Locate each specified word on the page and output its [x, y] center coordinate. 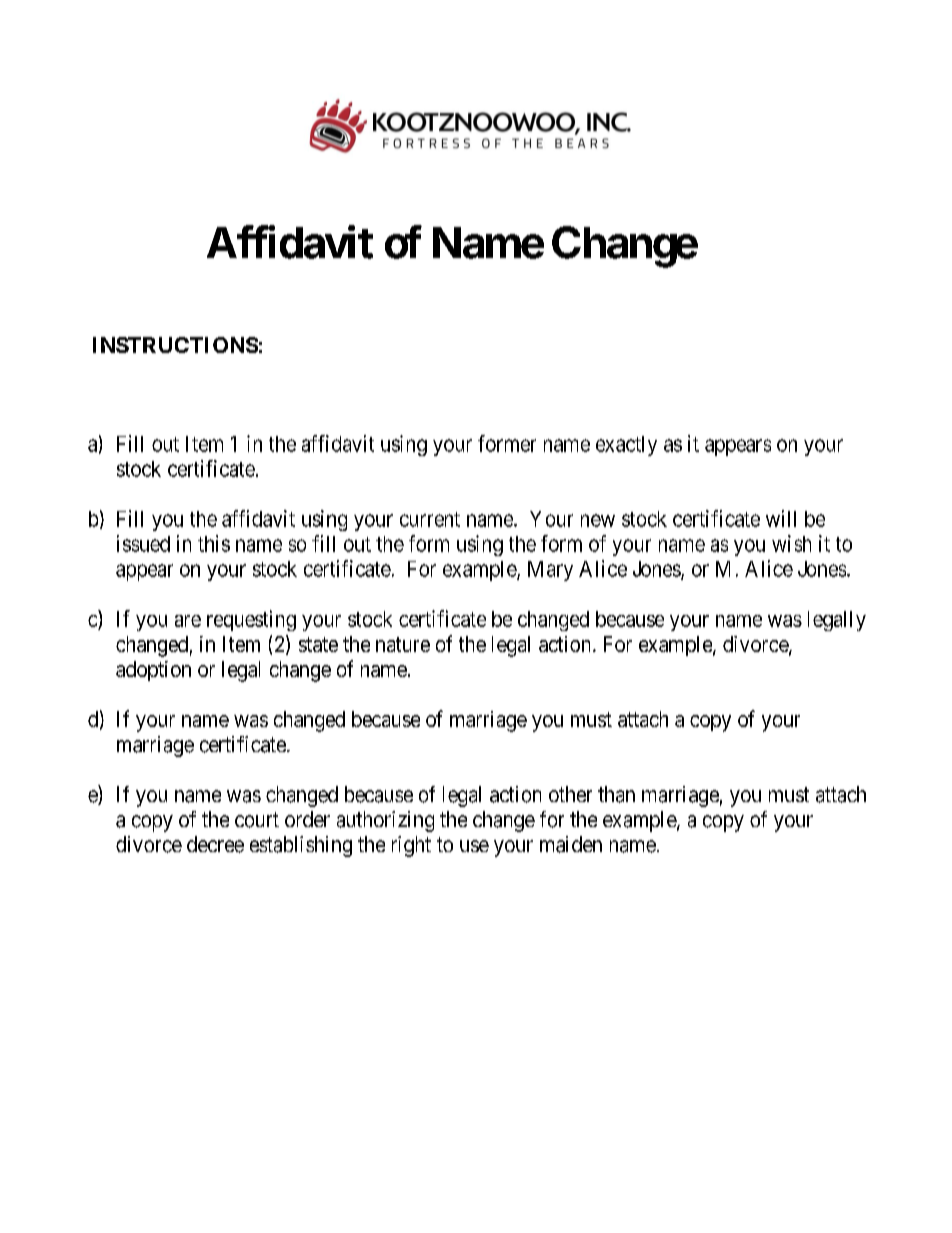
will [781, 518]
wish [791, 543]
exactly [626, 446]
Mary [550, 571]
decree [215, 844]
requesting [251, 620]
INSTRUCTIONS [175, 345]
